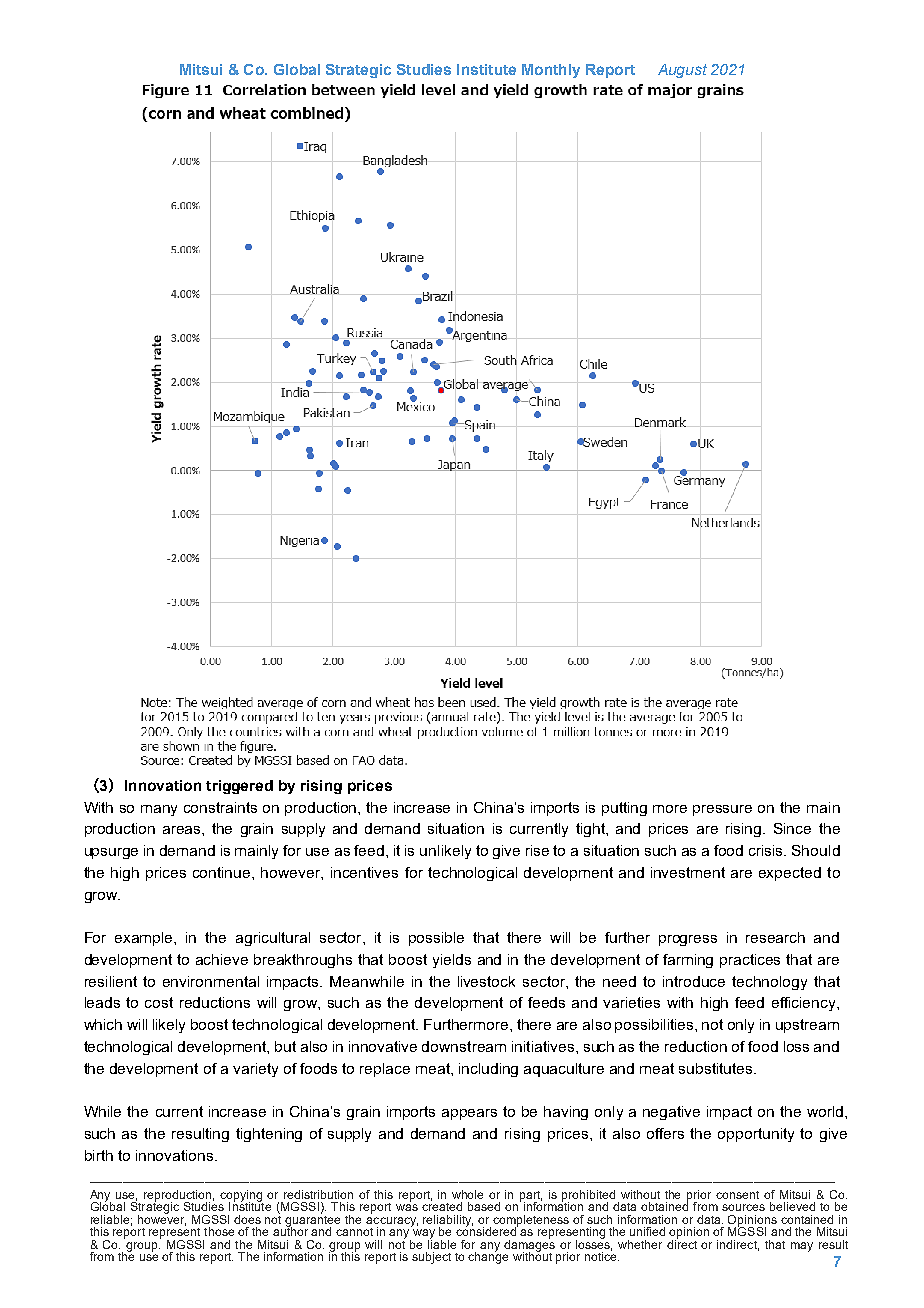 The image size is (924, 1308). I want to click on Since, so click(792, 828).
